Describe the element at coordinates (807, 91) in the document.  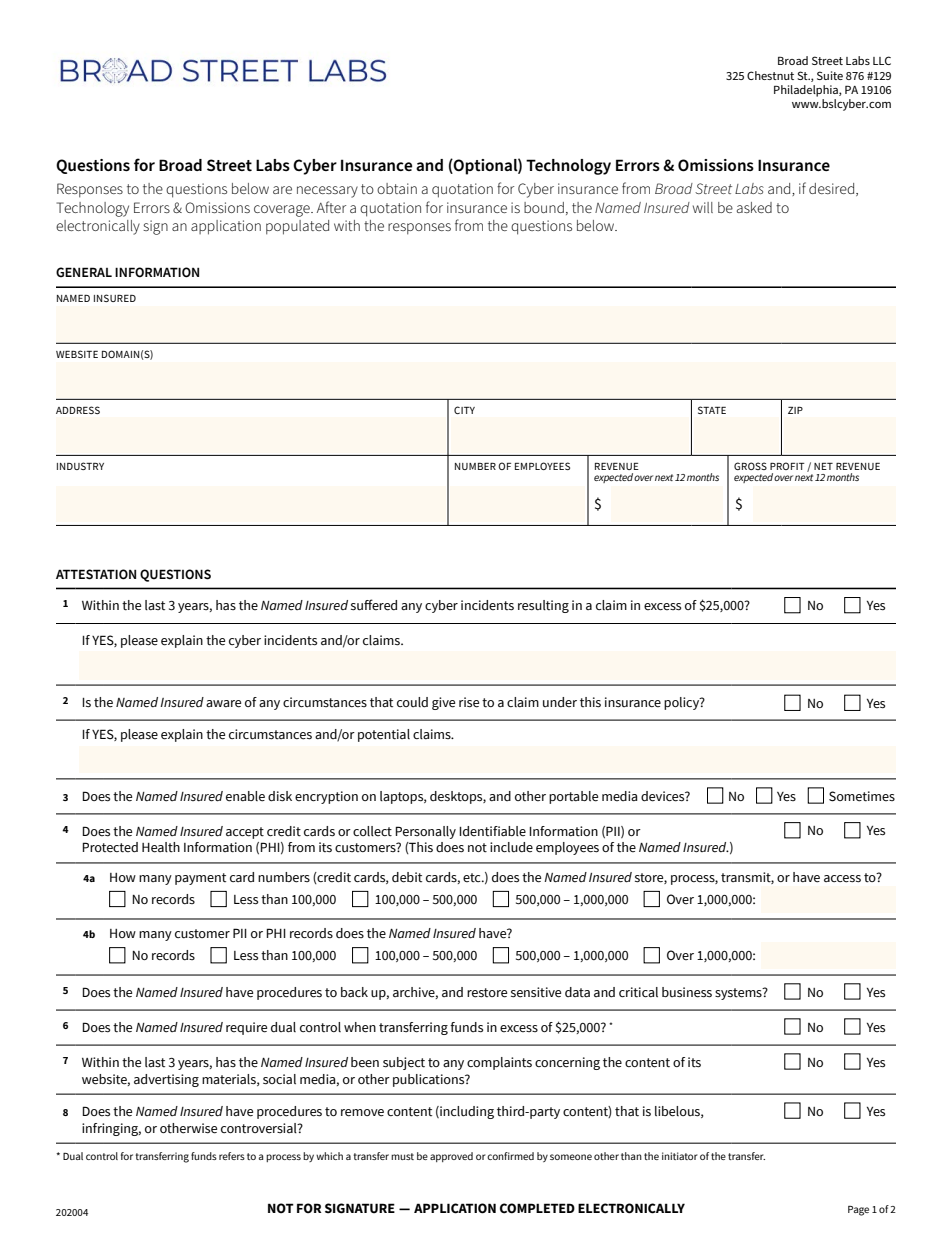
I see `Philadelphia` at that location.
